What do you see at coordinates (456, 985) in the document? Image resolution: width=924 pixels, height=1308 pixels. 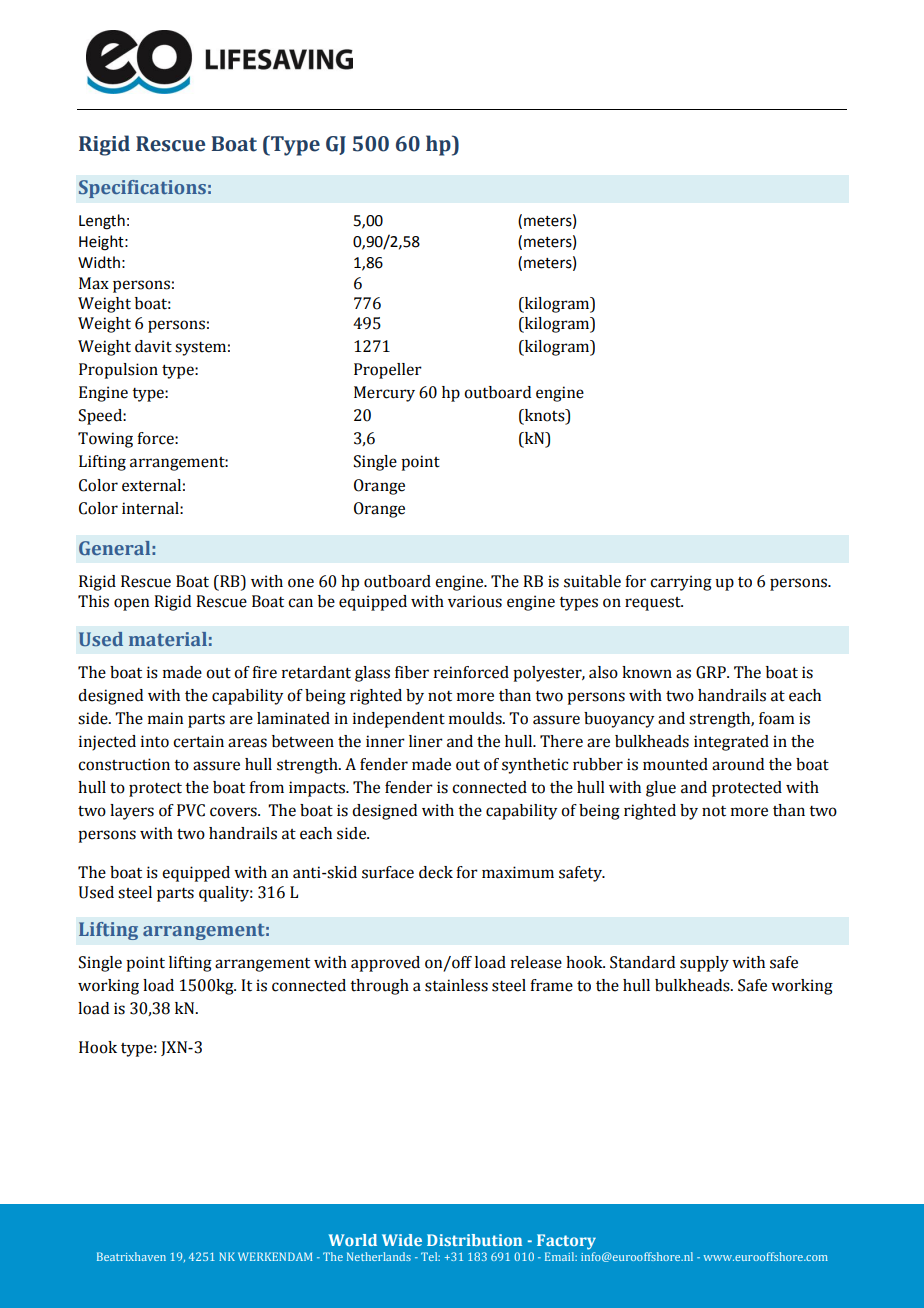 I see `stainless` at bounding box center [456, 985].
